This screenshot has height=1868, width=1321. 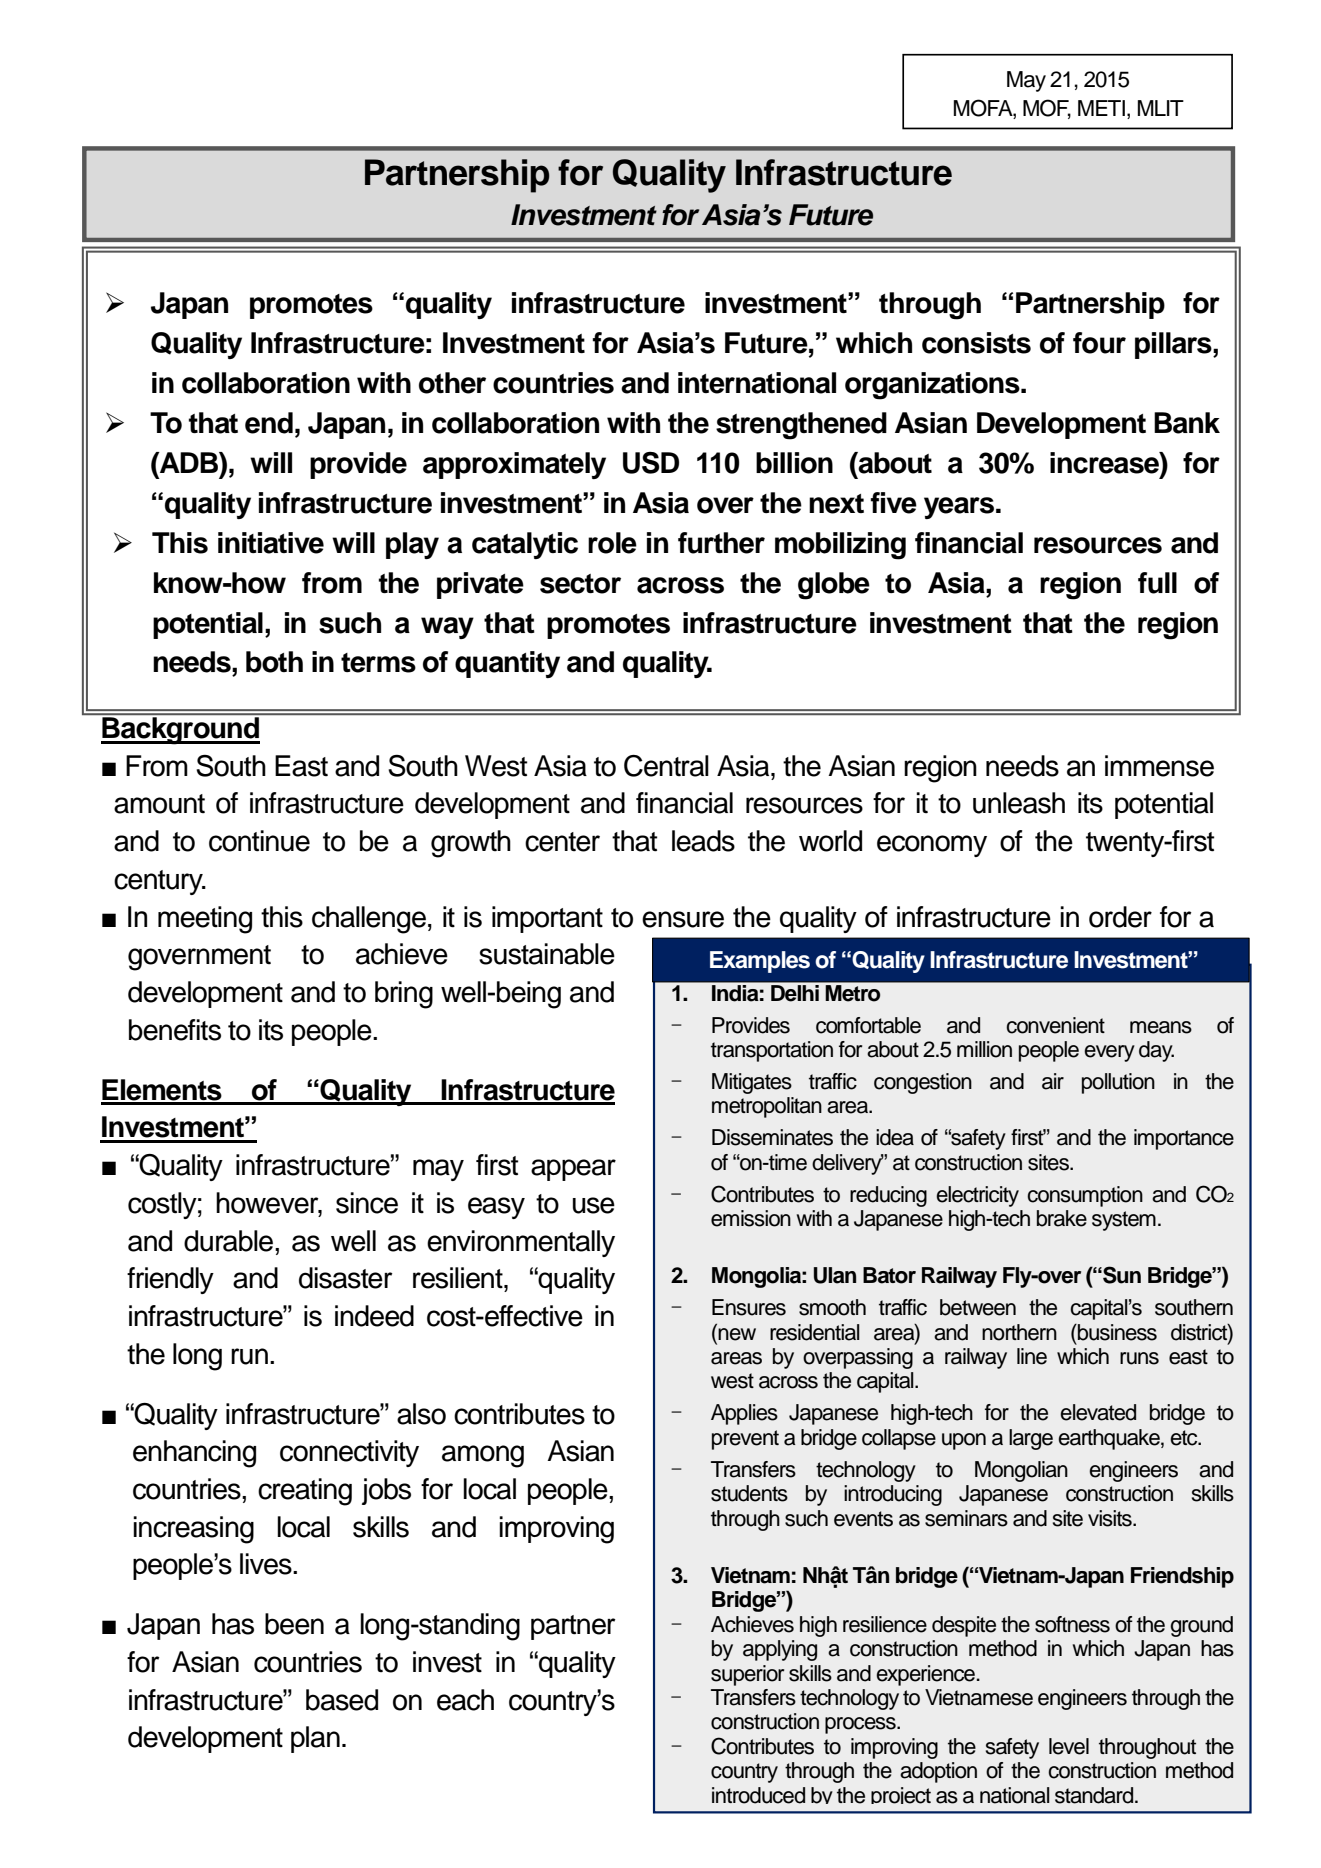 I want to click on unleash, so click(x=1019, y=803).
